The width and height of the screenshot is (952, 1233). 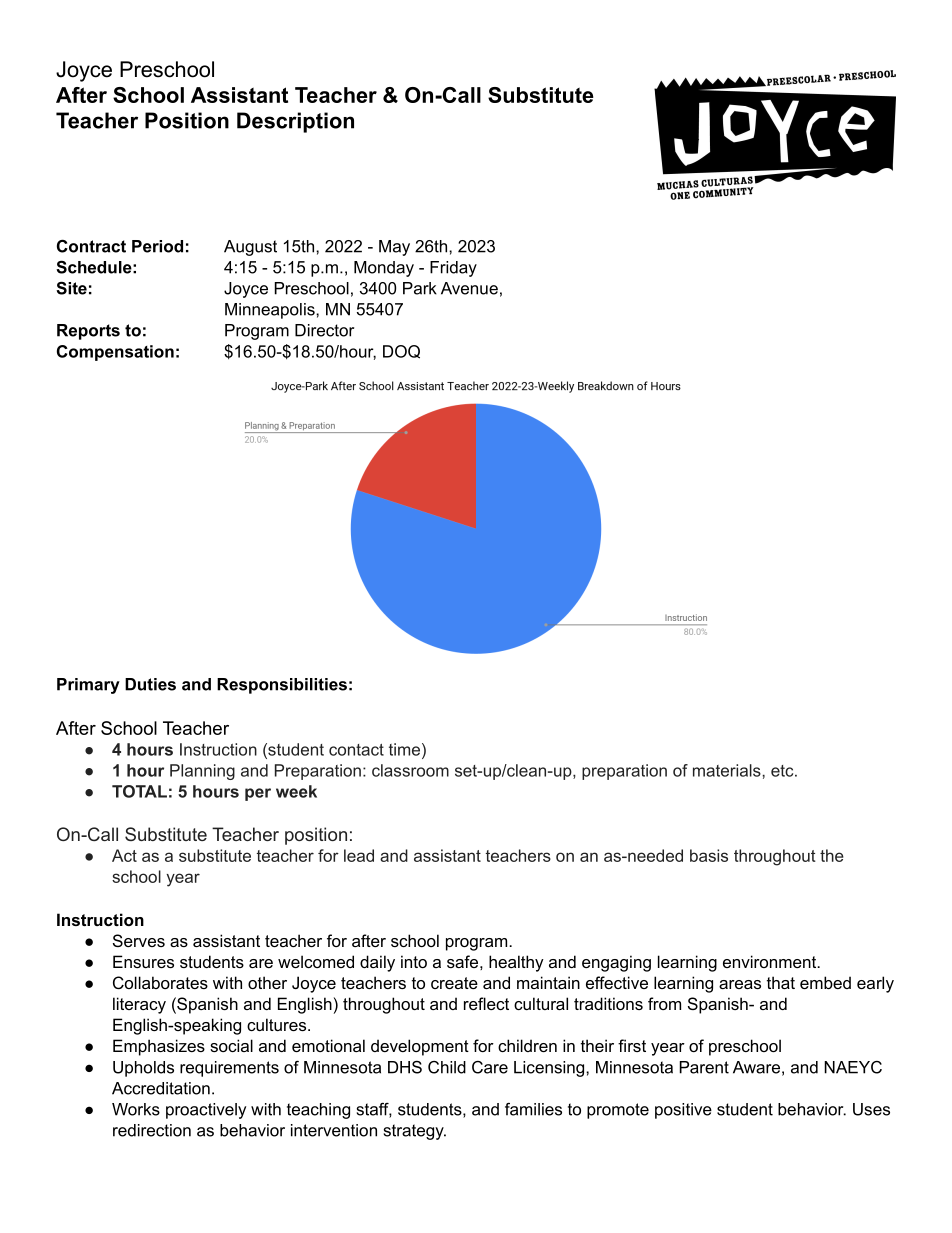 What do you see at coordinates (394, 248) in the screenshot?
I see `May` at bounding box center [394, 248].
